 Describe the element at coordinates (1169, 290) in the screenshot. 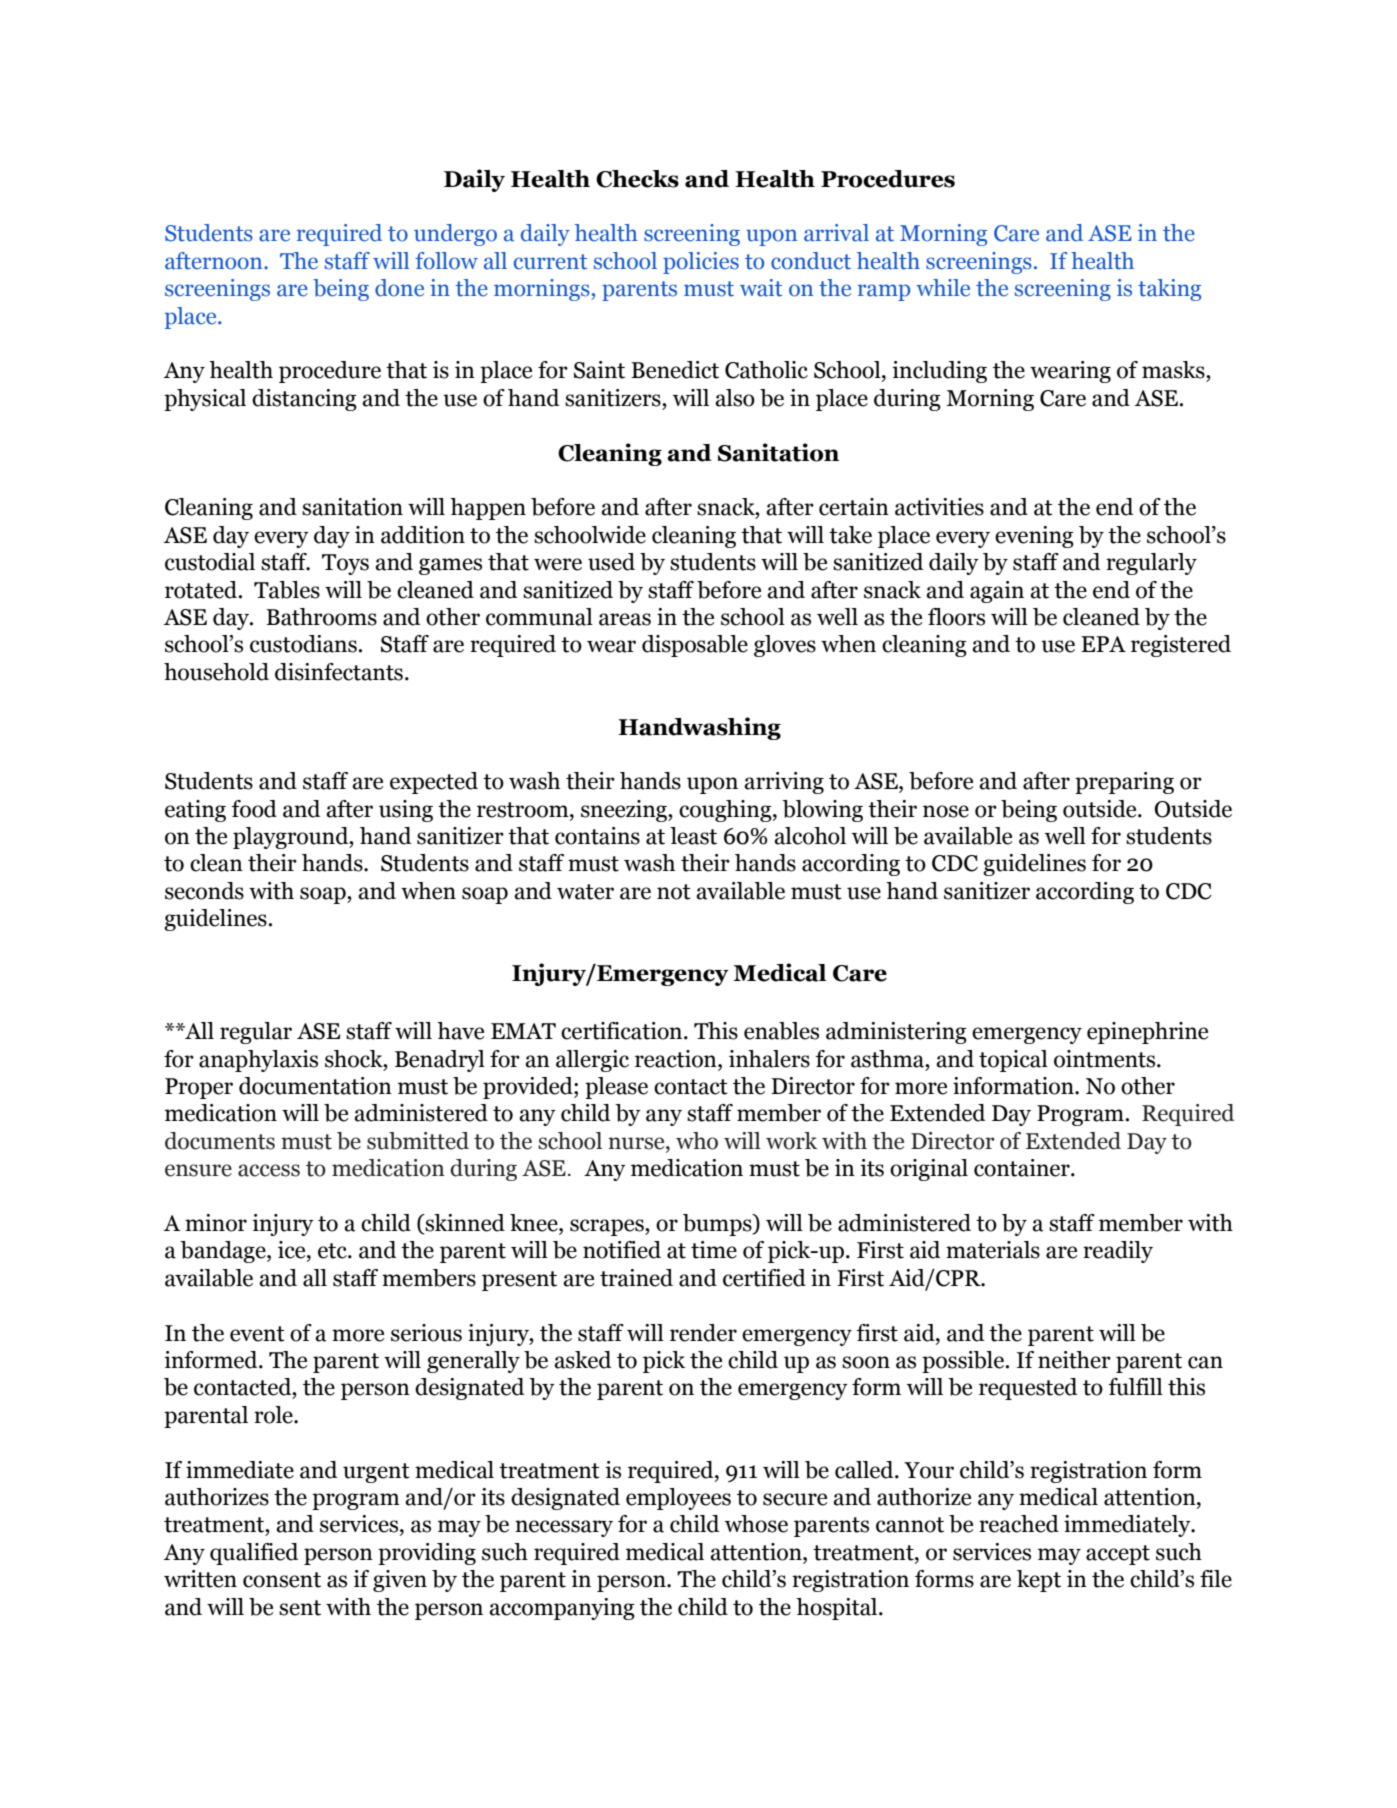

I see `taking` at that location.
